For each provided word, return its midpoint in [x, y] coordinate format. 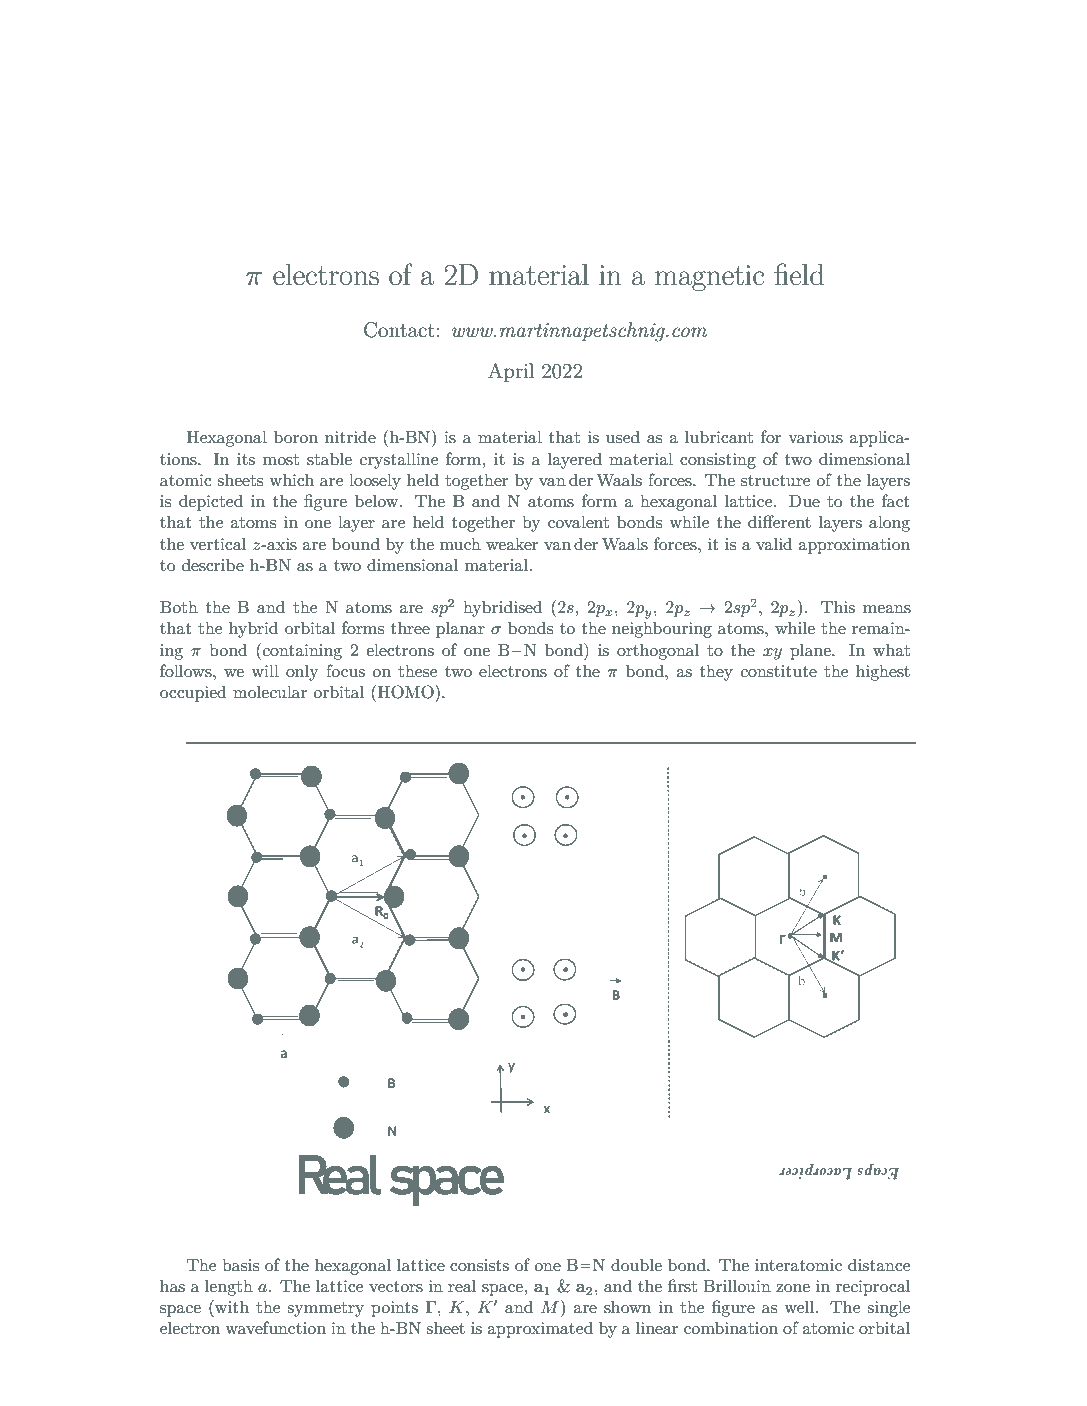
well [800, 1306]
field [799, 274]
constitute [779, 671]
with [231, 1306]
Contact [399, 330]
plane [811, 651]
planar [460, 629]
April [511, 372]
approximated [540, 1329]
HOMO [407, 692]
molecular [270, 691]
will [265, 670]
